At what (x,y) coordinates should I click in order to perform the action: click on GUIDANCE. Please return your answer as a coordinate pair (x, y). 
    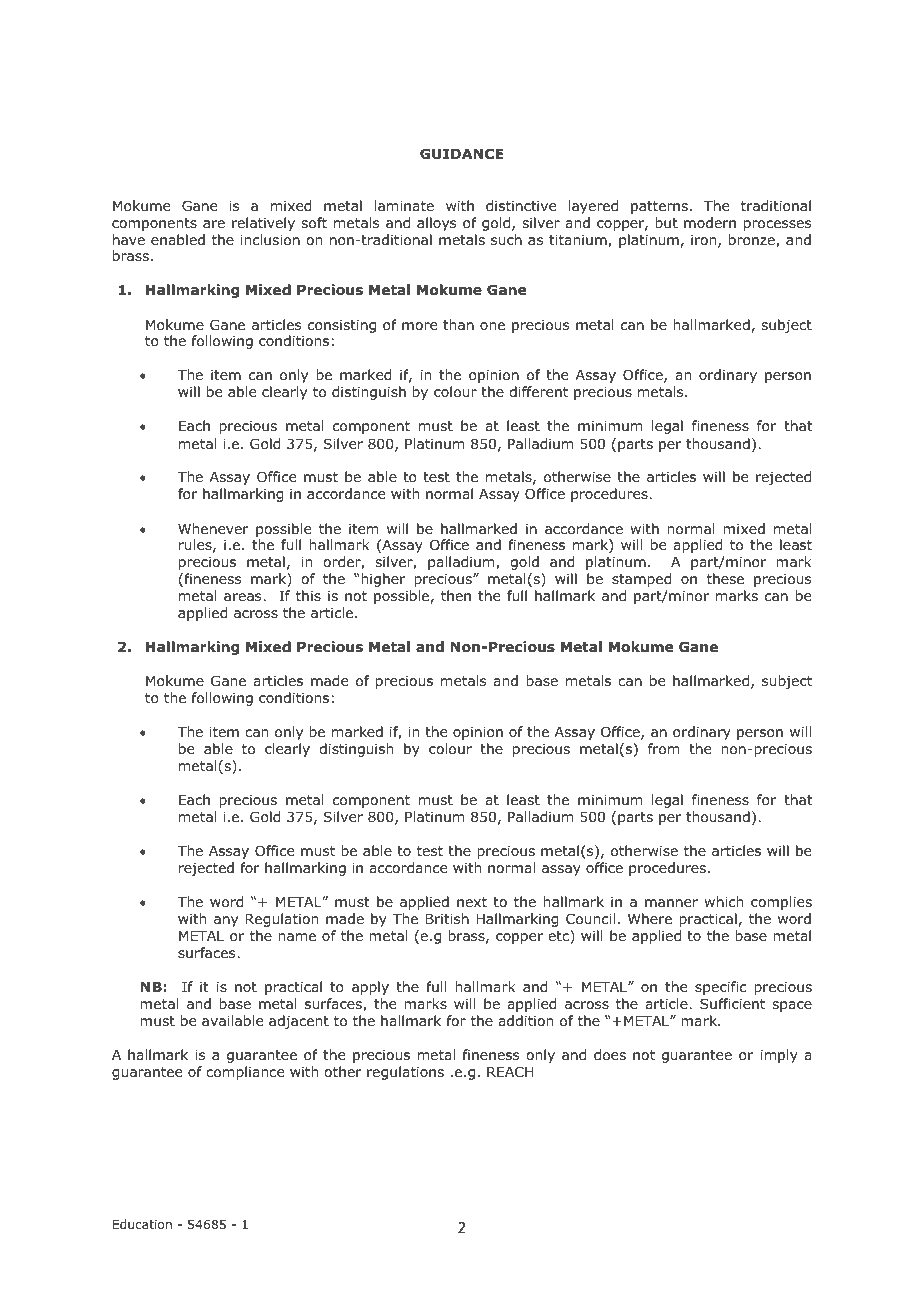
    Looking at the image, I should click on (461, 154).
